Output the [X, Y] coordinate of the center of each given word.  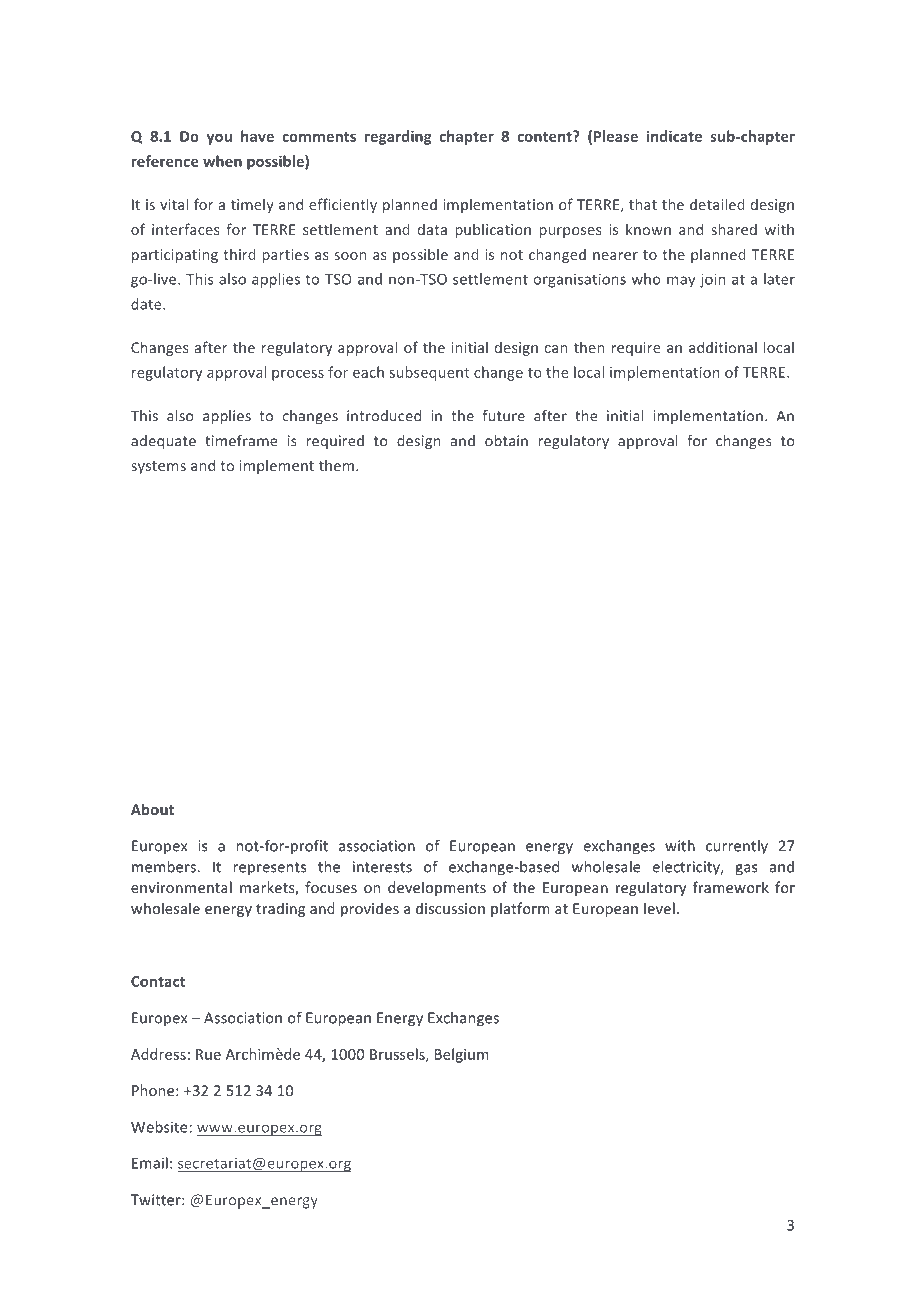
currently [737, 847]
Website [160, 1127]
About [152, 809]
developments [437, 888]
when [222, 161]
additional [723, 347]
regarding [398, 137]
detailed [717, 204]
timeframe [241, 441]
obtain [506, 441]
